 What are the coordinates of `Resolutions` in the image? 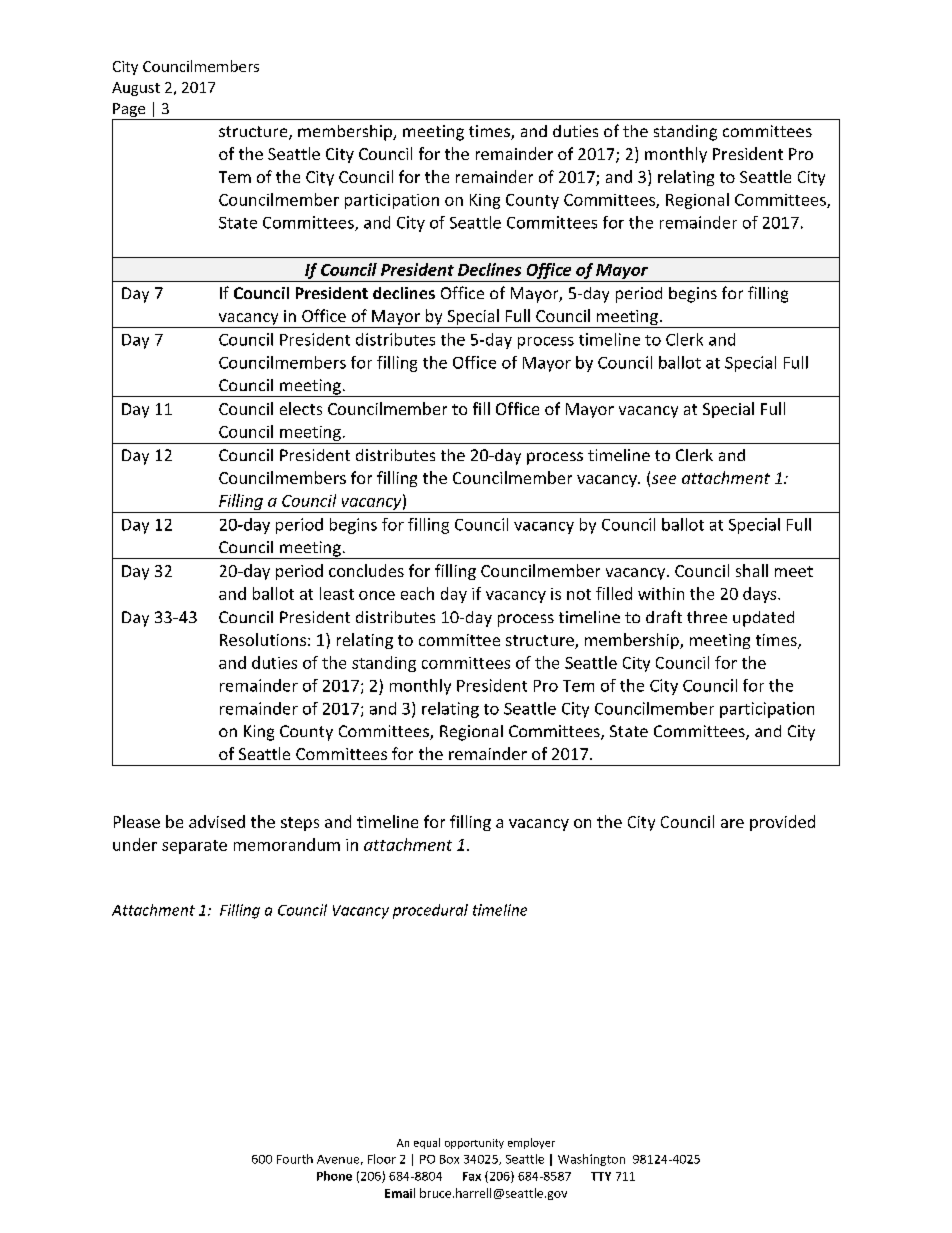 It's located at (263, 639).
